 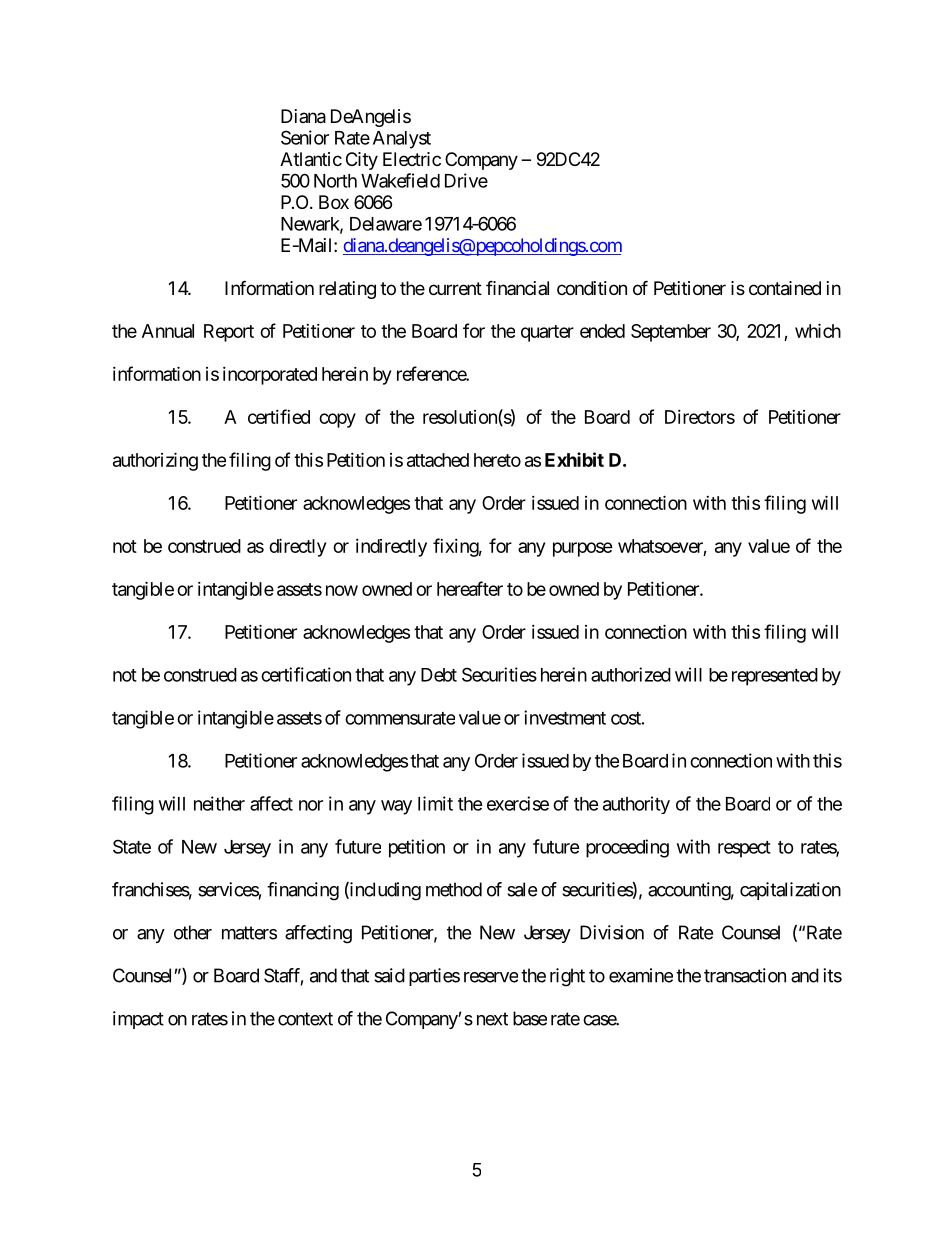 I want to click on neither, so click(x=219, y=803).
